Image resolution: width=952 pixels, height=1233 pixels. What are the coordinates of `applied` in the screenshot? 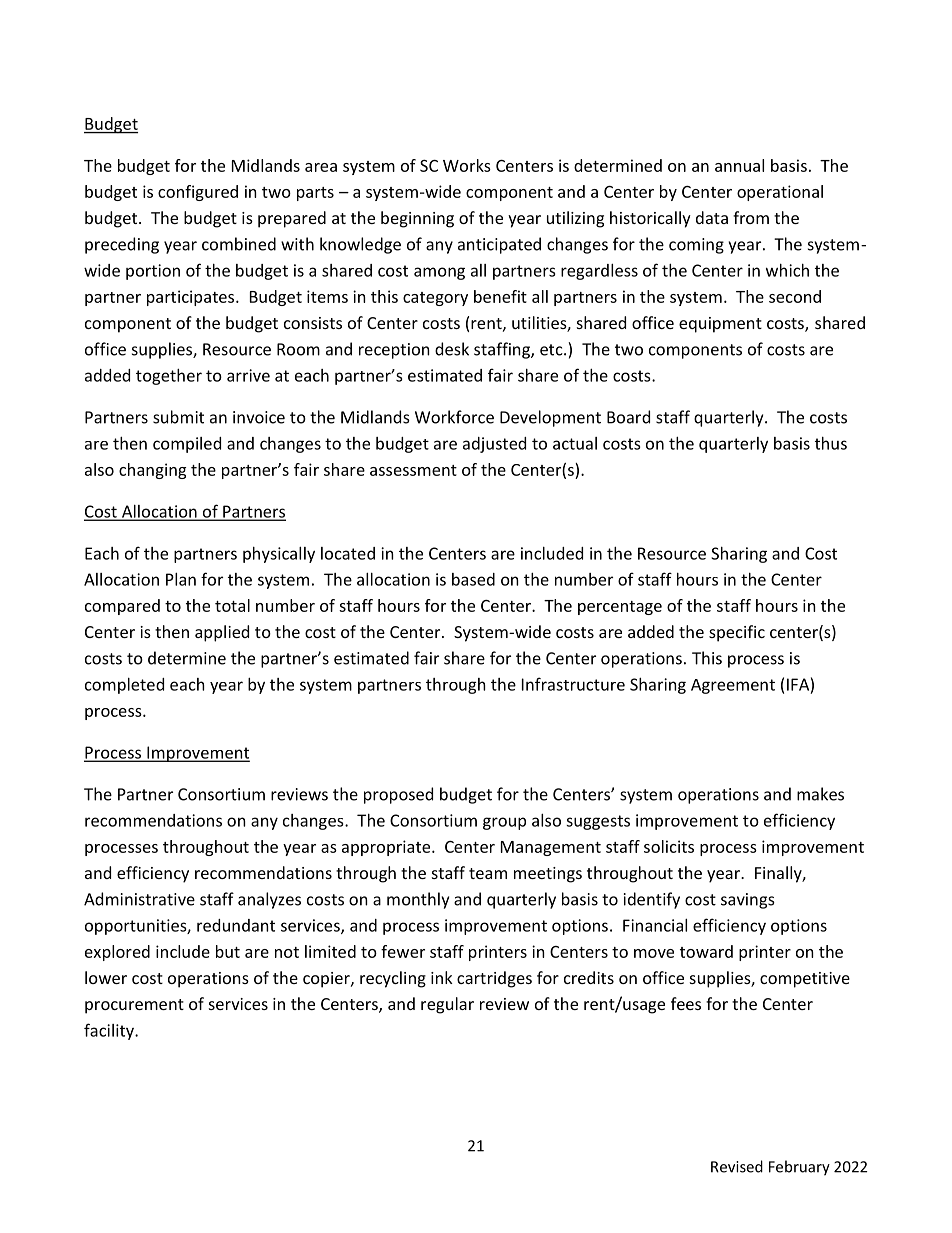 It's located at (222, 633).
